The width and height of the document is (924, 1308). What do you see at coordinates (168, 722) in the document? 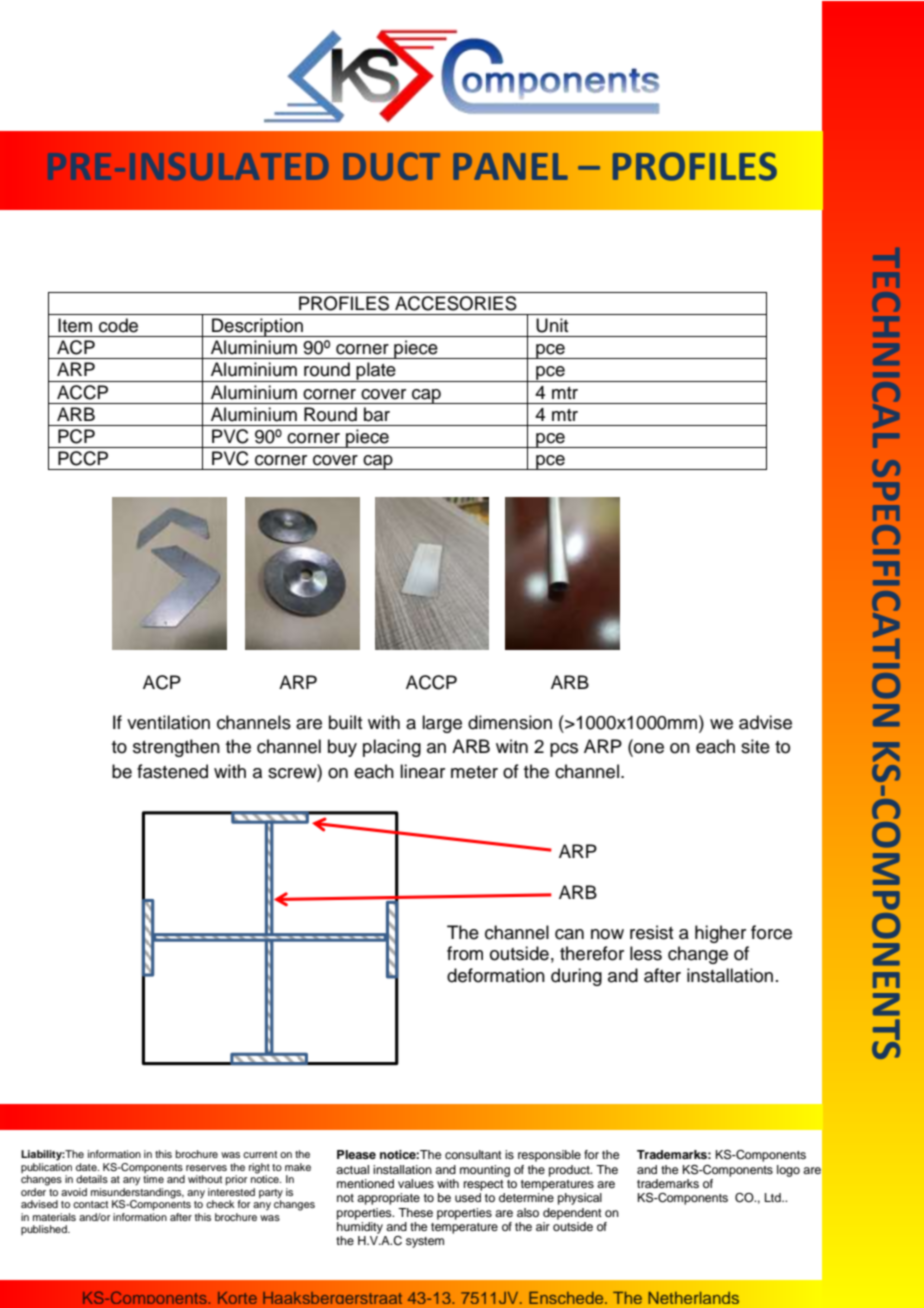
I see `ventilation` at bounding box center [168, 722].
